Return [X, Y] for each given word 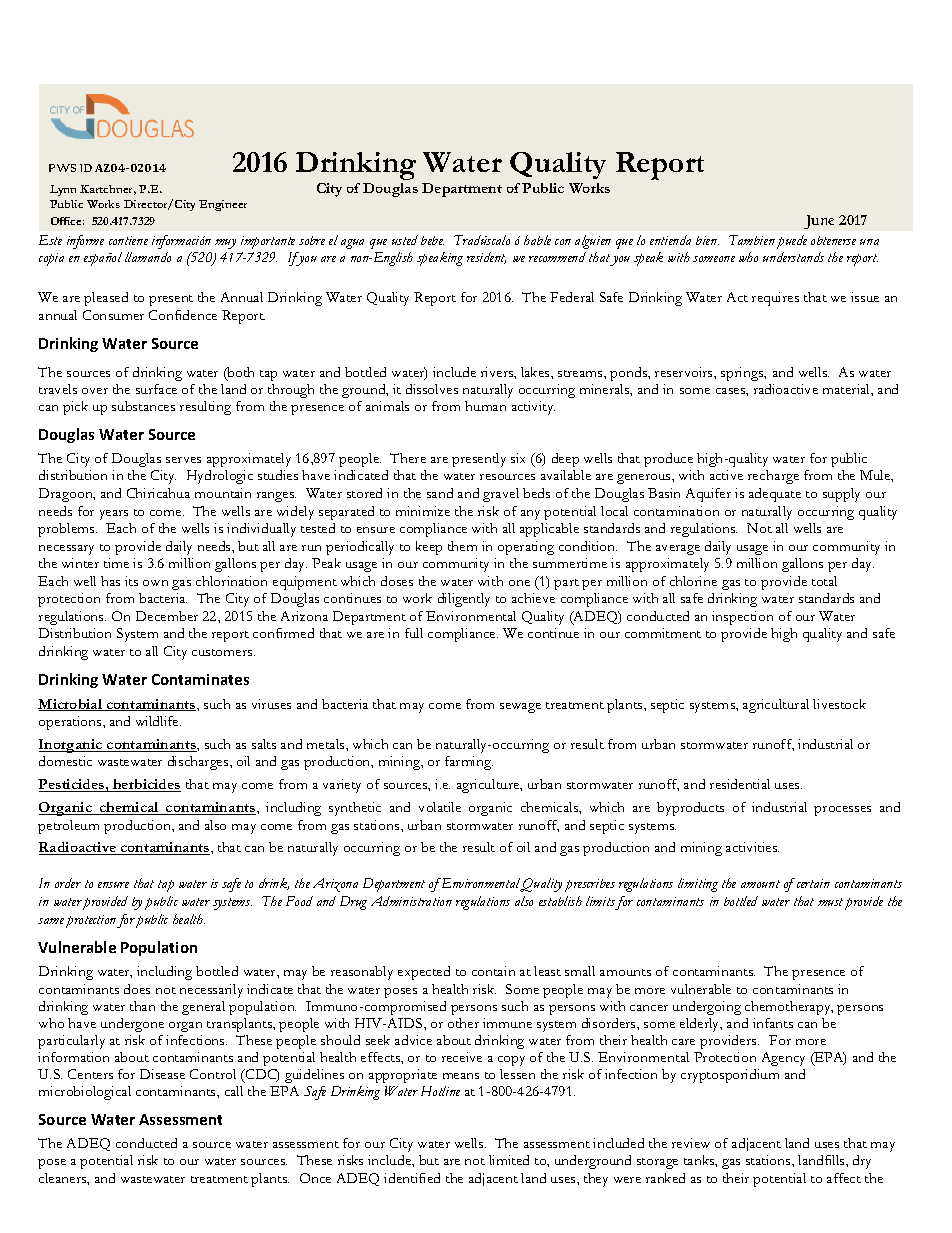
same [51, 921]
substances [143, 406]
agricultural [776, 706]
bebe [432, 240]
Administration [411, 901]
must [830, 902]
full [414, 633]
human [485, 406]
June [819, 222]
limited [509, 1160]
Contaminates [200, 679]
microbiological [85, 1093]
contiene [128, 240]
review [691, 1143]
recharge [773, 477]
